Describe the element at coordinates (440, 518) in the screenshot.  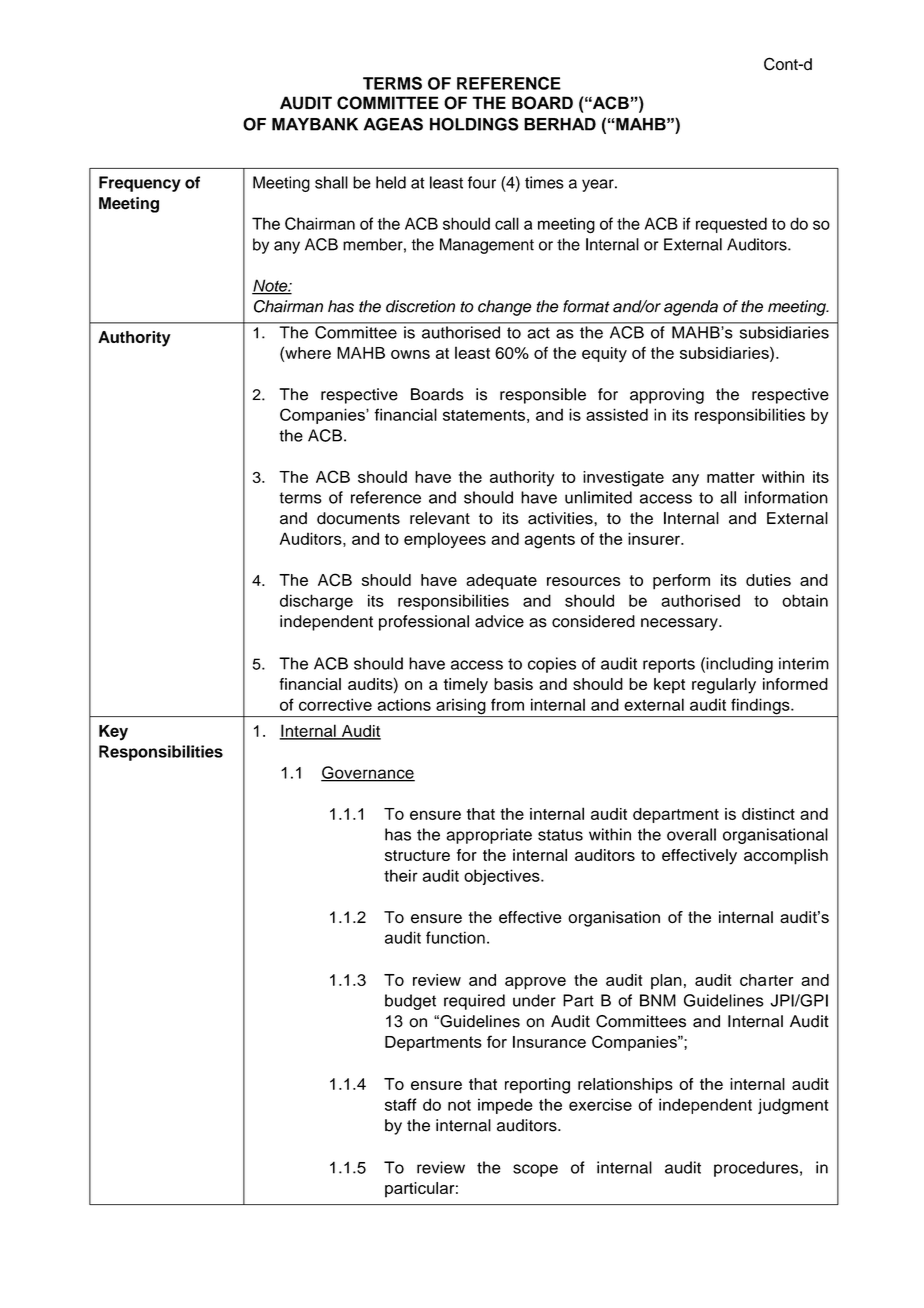
I see `relevant` at that location.
